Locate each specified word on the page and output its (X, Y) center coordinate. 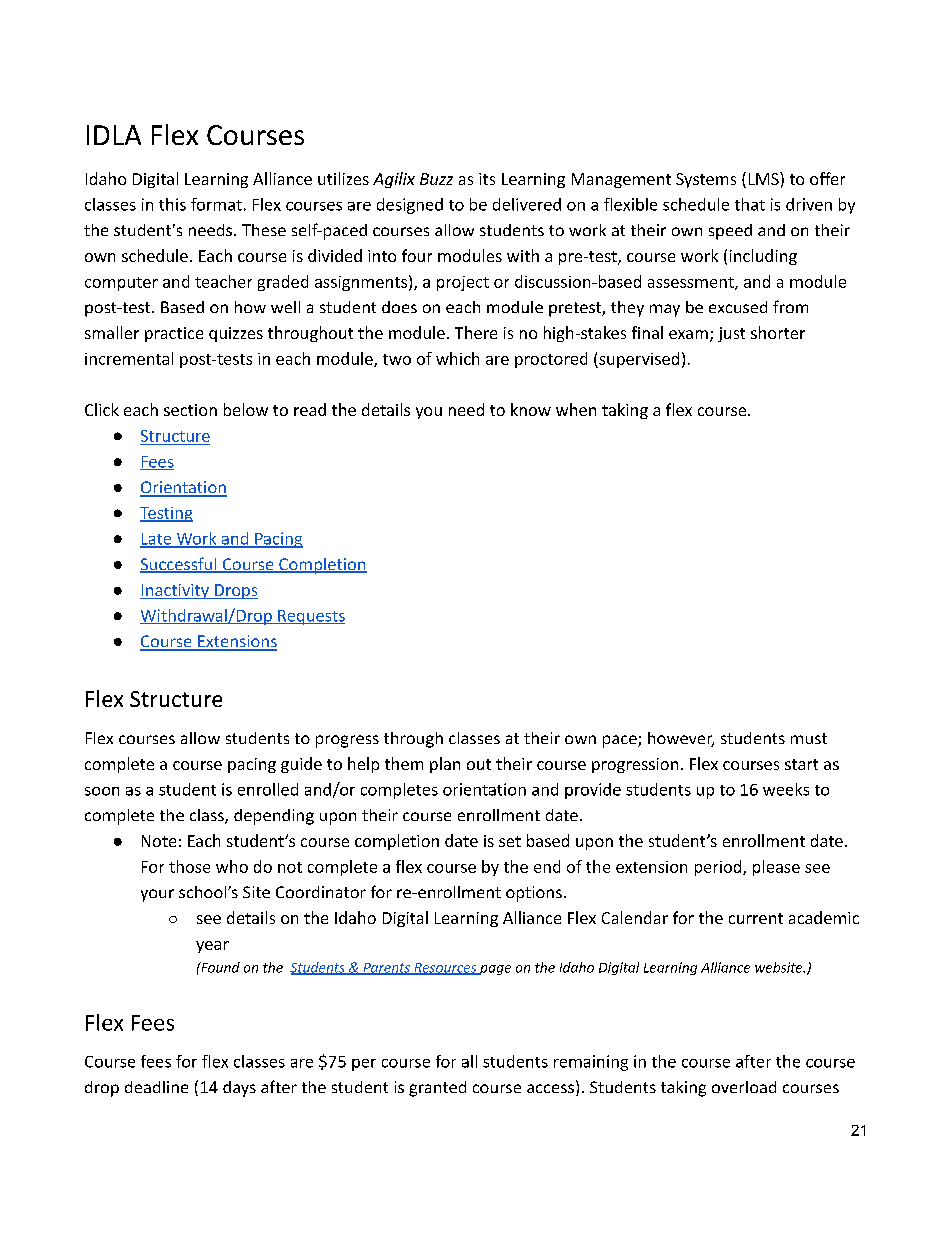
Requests (310, 617)
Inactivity (175, 591)
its (487, 179)
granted (437, 1089)
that (750, 204)
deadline (156, 1087)
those (189, 866)
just (731, 334)
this (172, 204)
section (190, 410)
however (681, 739)
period (719, 868)
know (531, 409)
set (510, 841)
